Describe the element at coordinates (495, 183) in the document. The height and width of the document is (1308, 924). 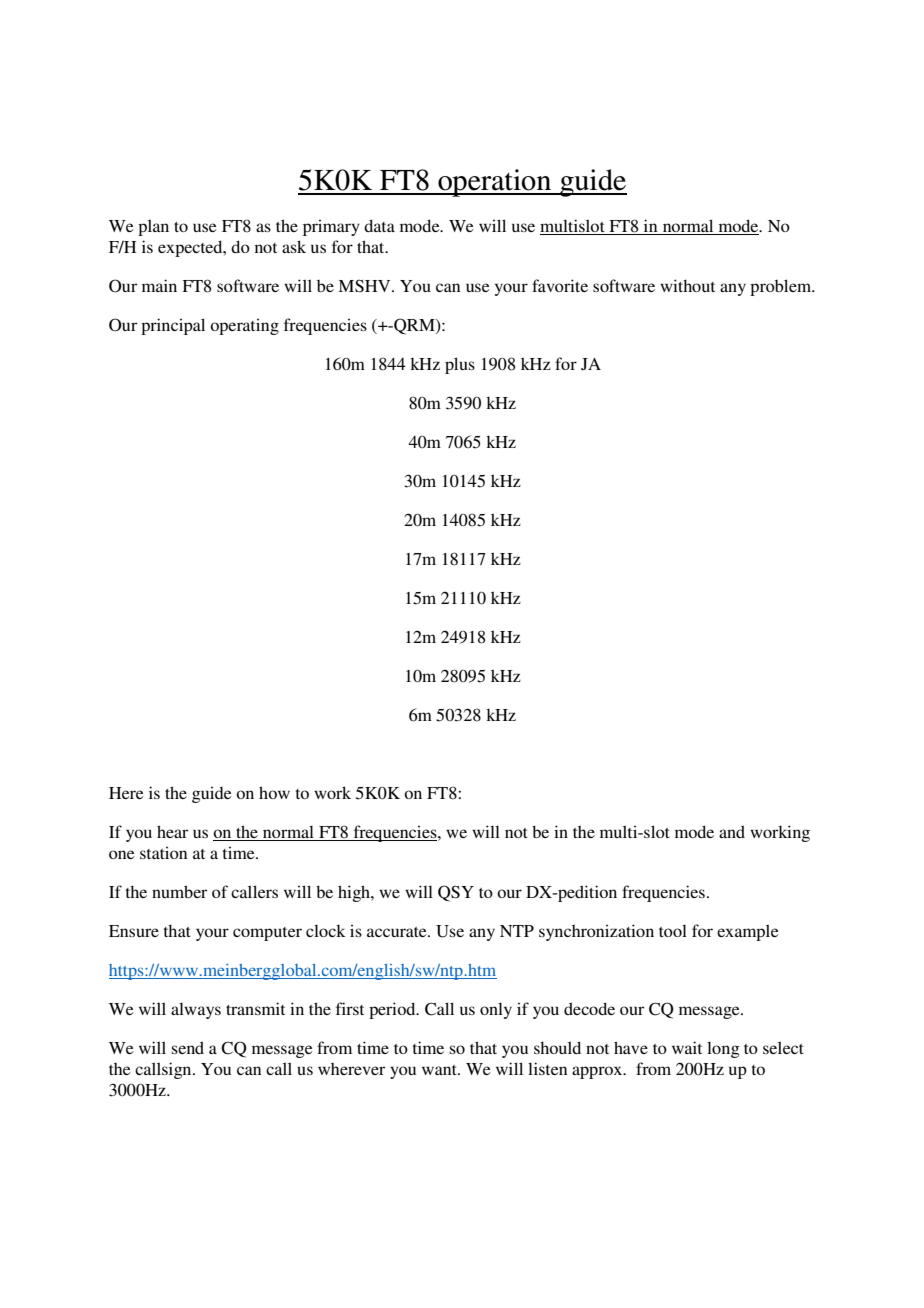
I see `operation` at that location.
